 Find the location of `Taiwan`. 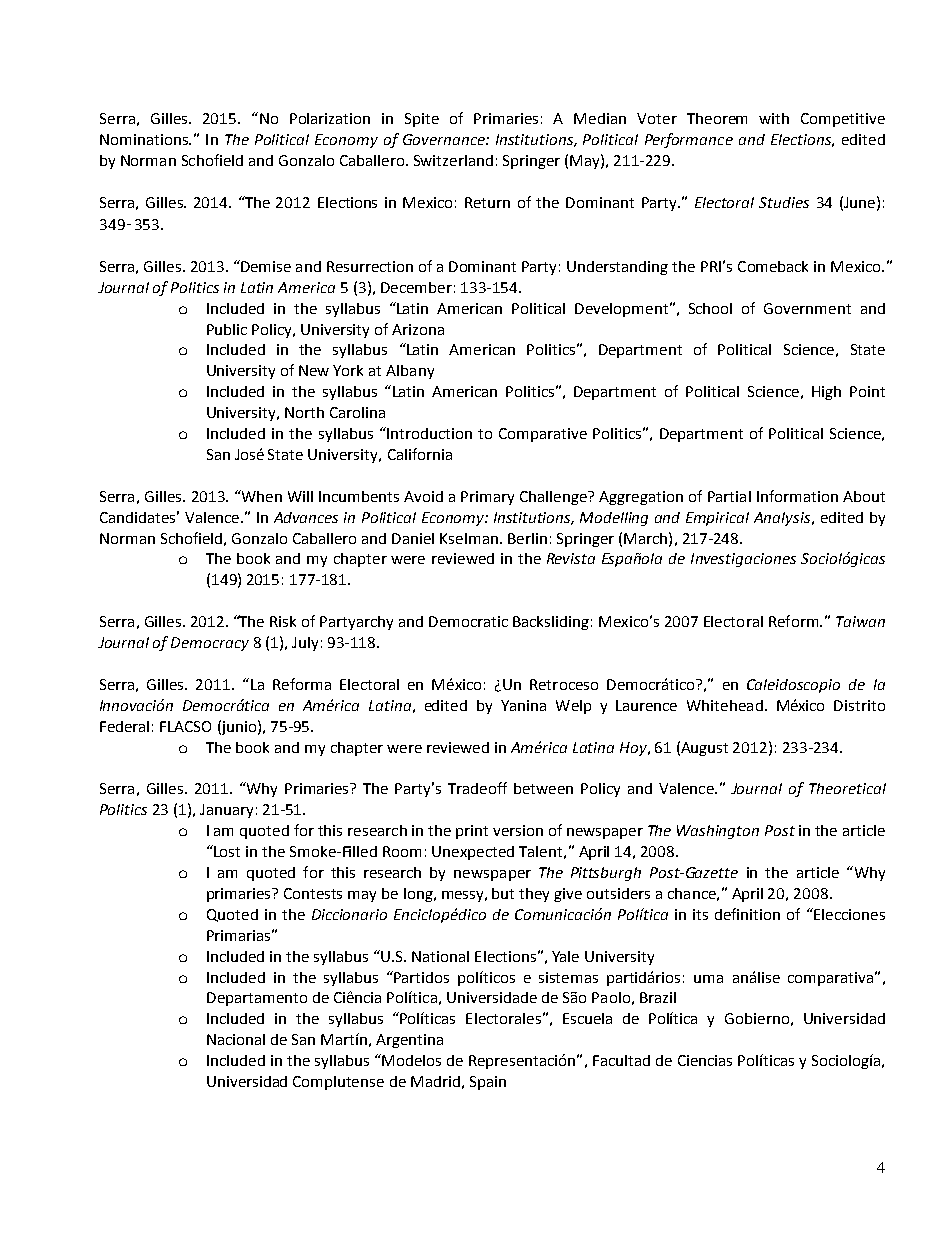

Taiwan is located at coordinates (860, 621).
